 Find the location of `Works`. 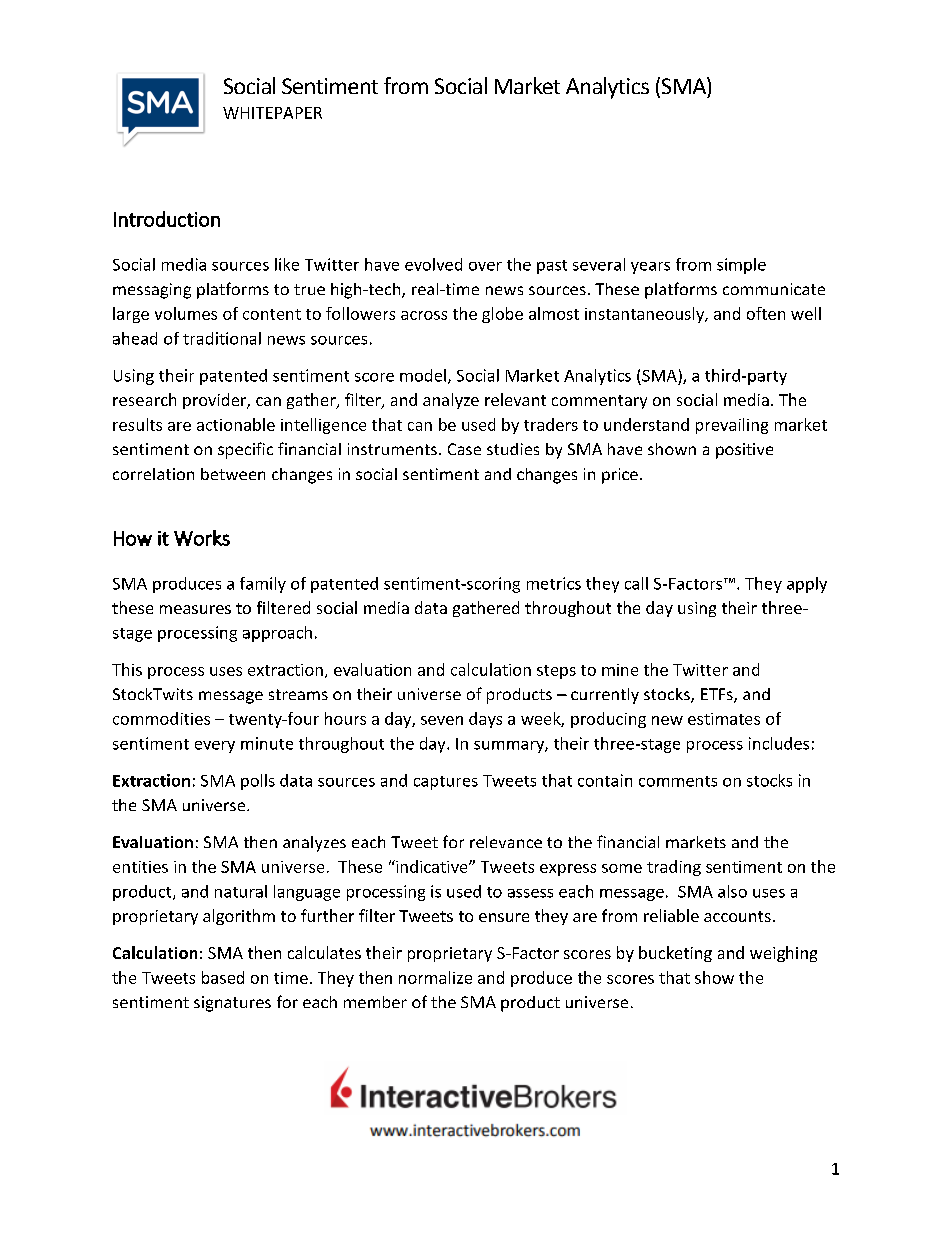

Works is located at coordinates (202, 538).
